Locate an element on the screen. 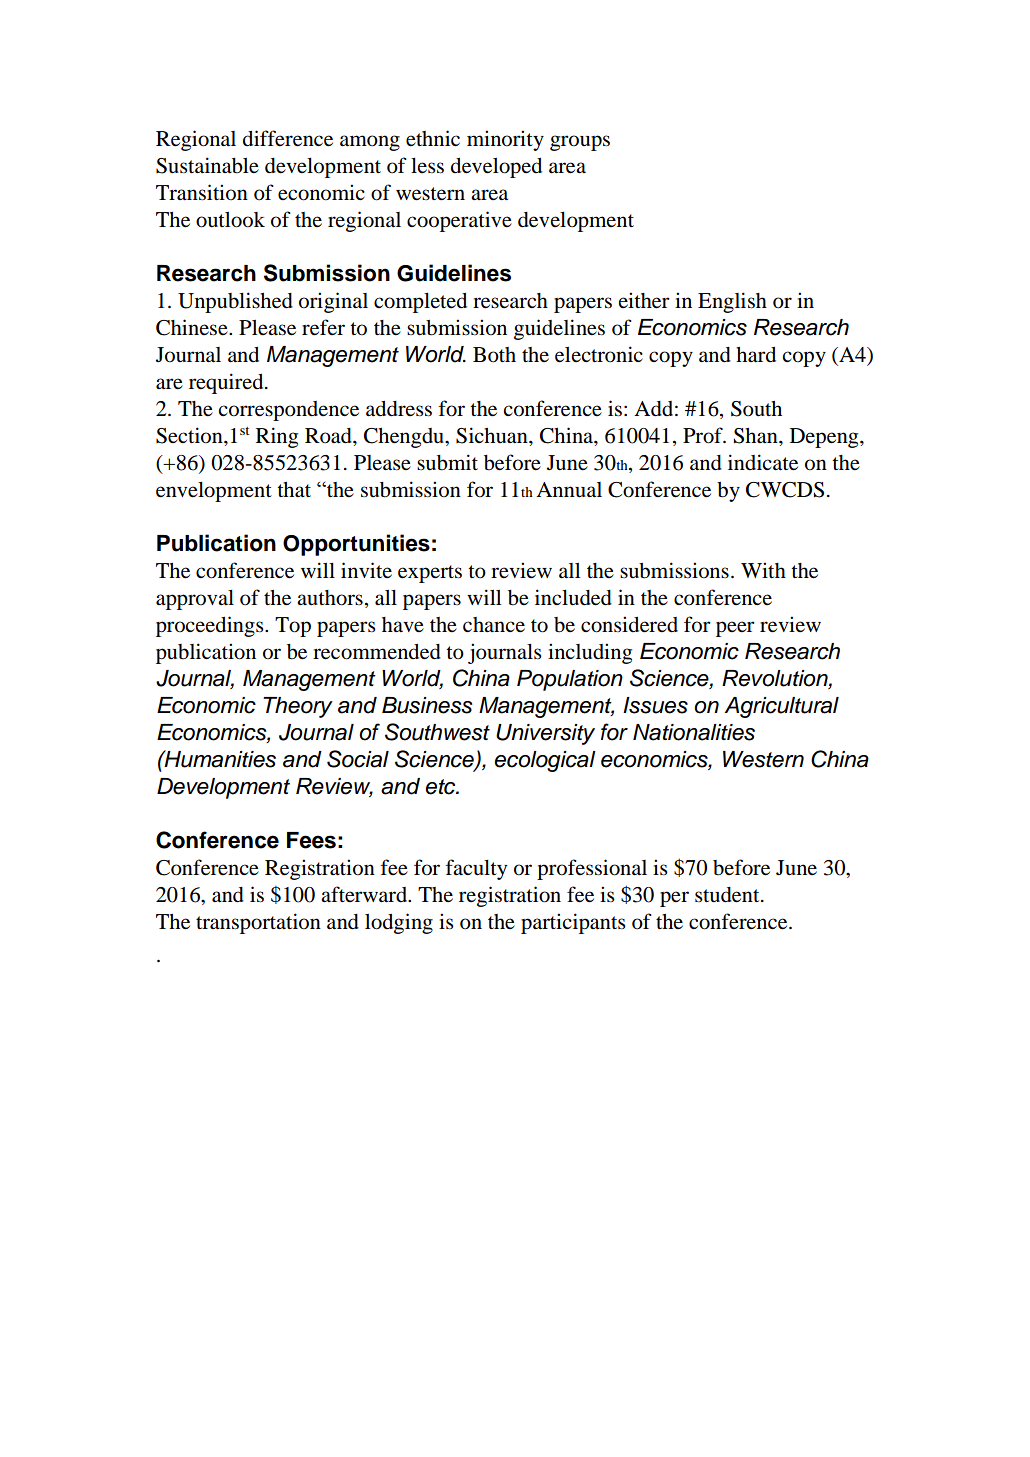 The width and height of the screenshot is (1030, 1457). Sichuan is located at coordinates (493, 435).
